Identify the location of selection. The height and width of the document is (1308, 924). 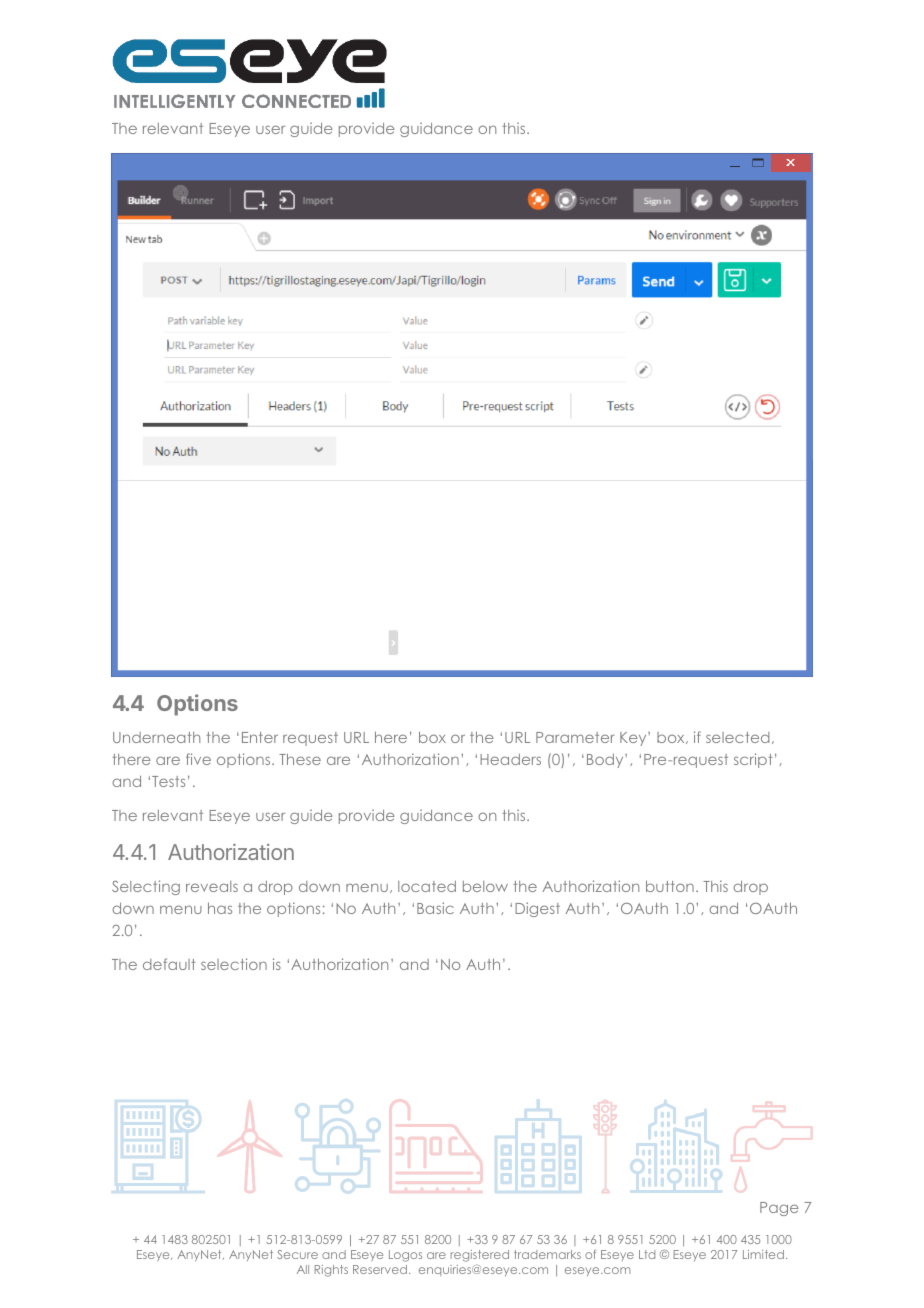
(234, 964).
